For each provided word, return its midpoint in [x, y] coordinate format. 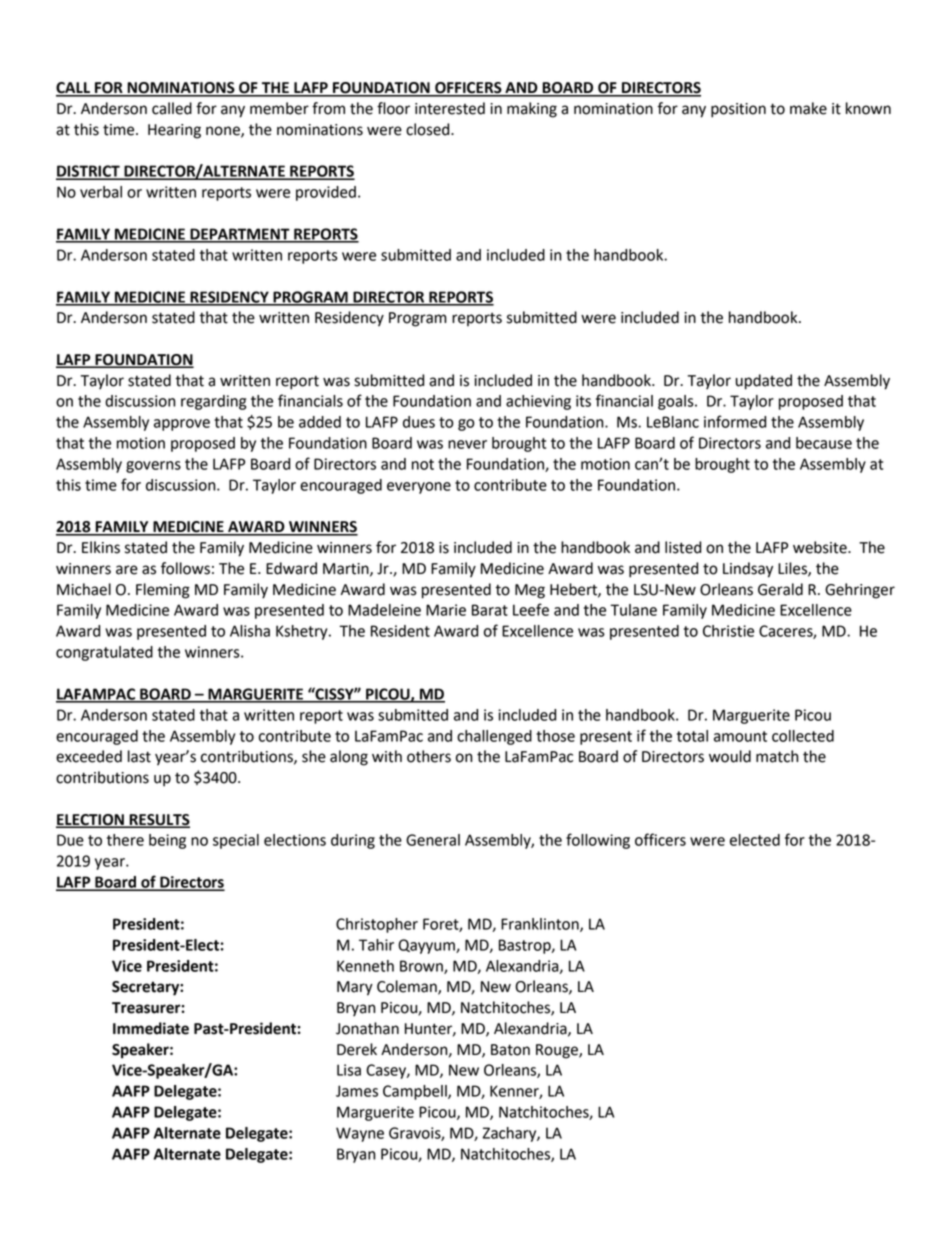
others [429, 756]
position [738, 110]
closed [429, 129]
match [777, 756]
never [467, 444]
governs [153, 467]
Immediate [151, 1028]
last [139, 756]
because [824, 443]
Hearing [174, 131]
